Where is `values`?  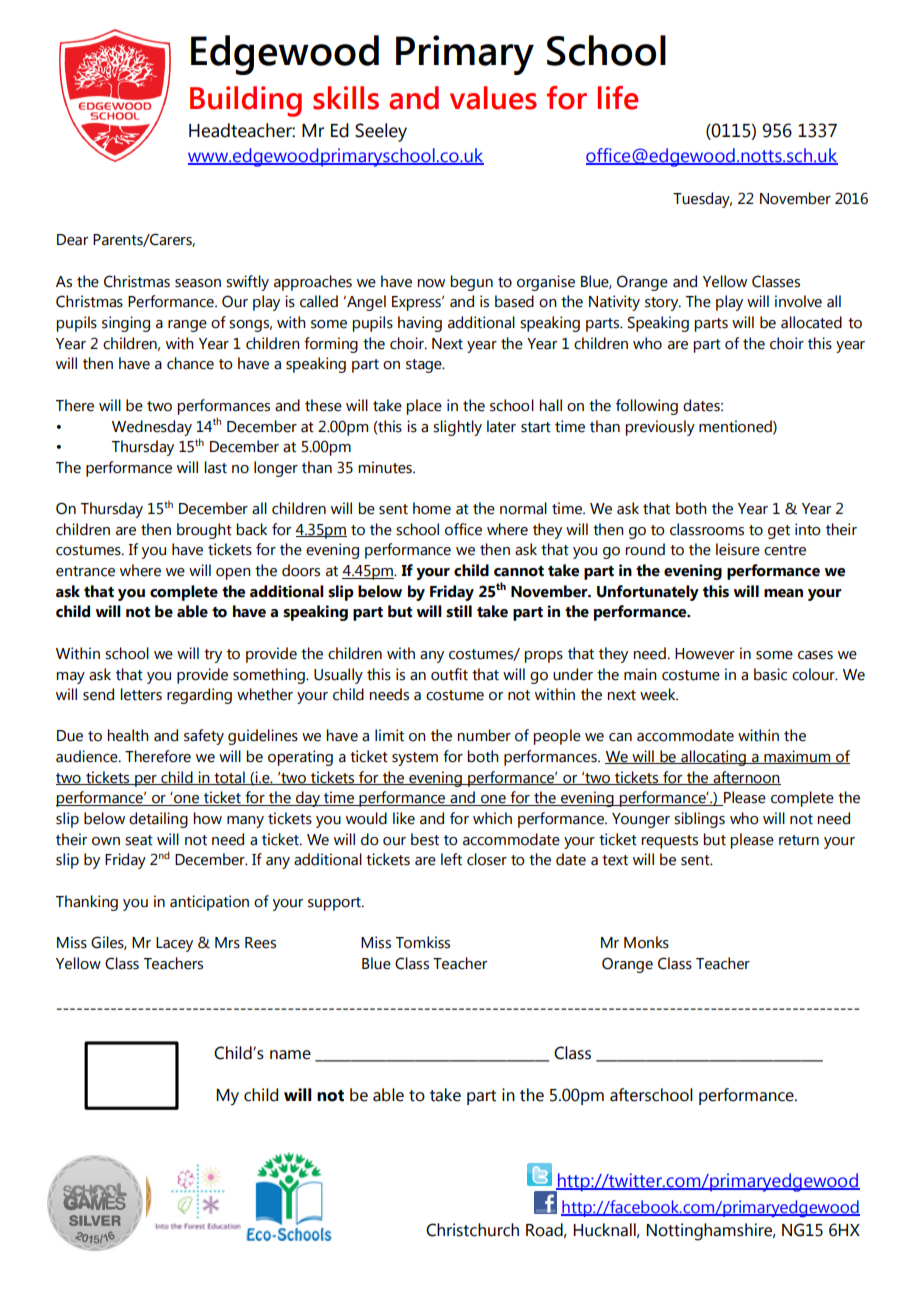 values is located at coordinates (493, 98).
